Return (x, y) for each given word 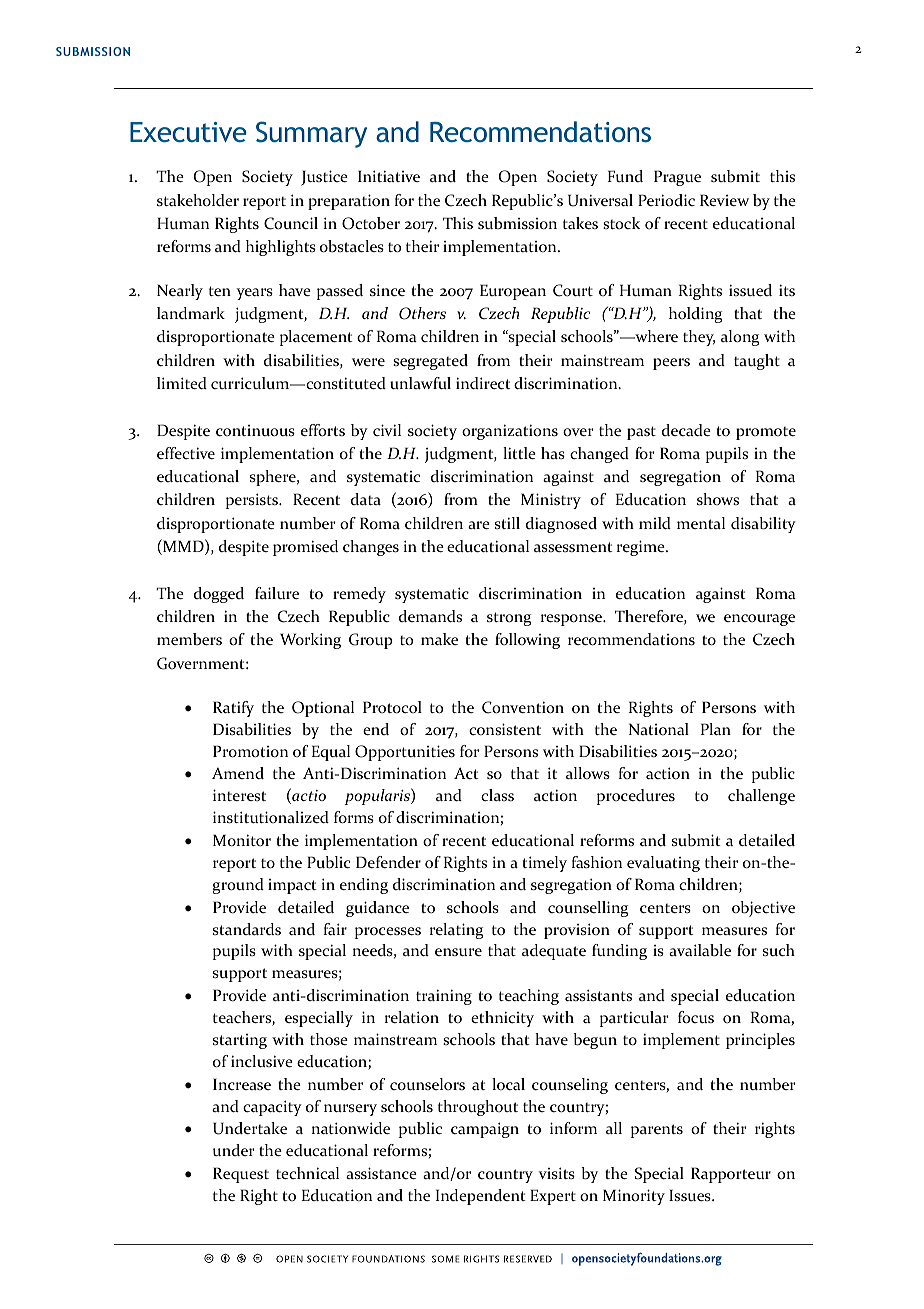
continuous (255, 431)
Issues (691, 1195)
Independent (481, 1197)
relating (456, 931)
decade (686, 430)
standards (247, 929)
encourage (759, 620)
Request (241, 1175)
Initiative (389, 176)
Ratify (233, 709)
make (439, 639)
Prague (677, 178)
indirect (483, 383)
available (700, 950)
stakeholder (198, 200)
